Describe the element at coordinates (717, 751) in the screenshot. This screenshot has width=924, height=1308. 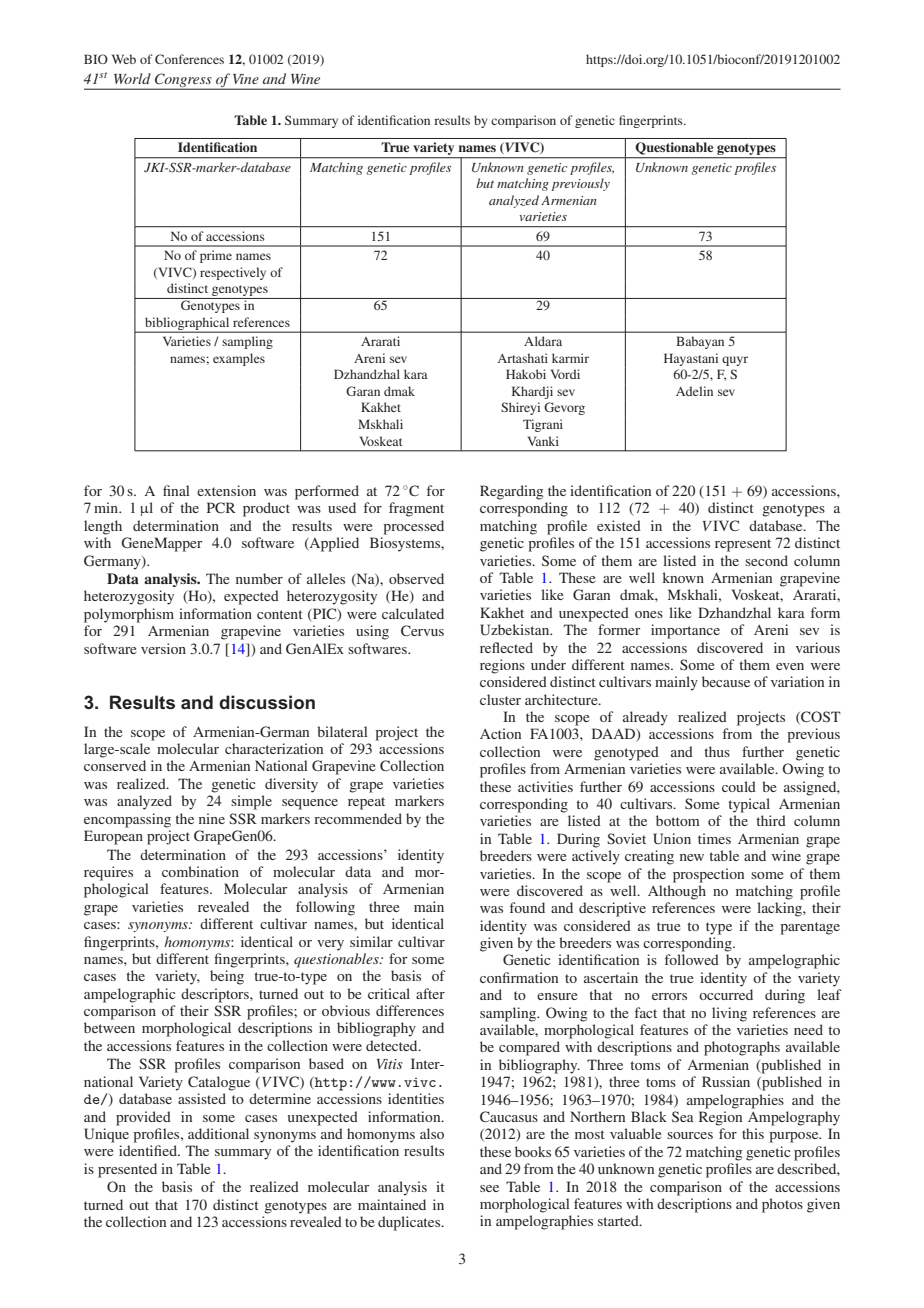
I see `thus` at that location.
